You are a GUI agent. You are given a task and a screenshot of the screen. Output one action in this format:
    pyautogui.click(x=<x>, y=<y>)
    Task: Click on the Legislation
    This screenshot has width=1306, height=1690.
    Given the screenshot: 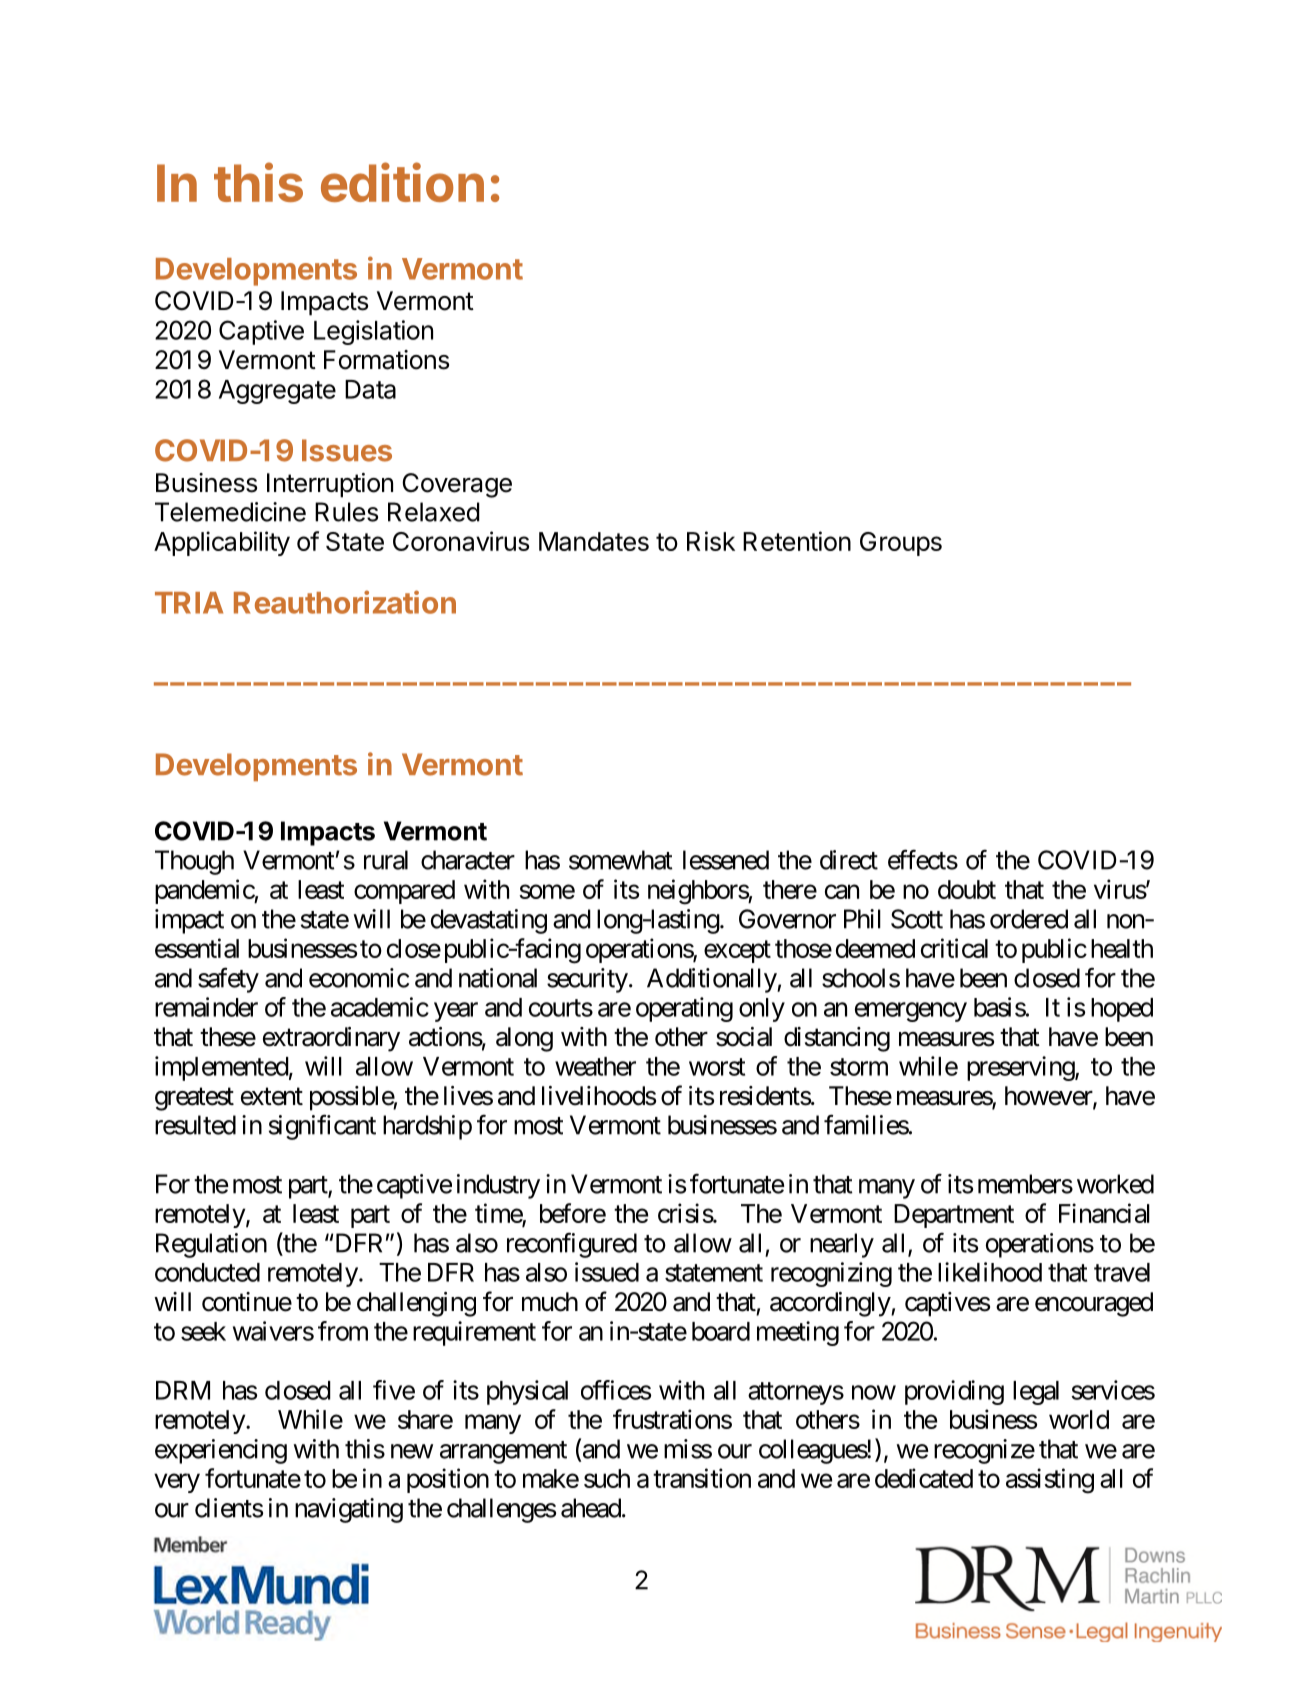 What is the action you would take?
    pyautogui.click(x=373, y=332)
